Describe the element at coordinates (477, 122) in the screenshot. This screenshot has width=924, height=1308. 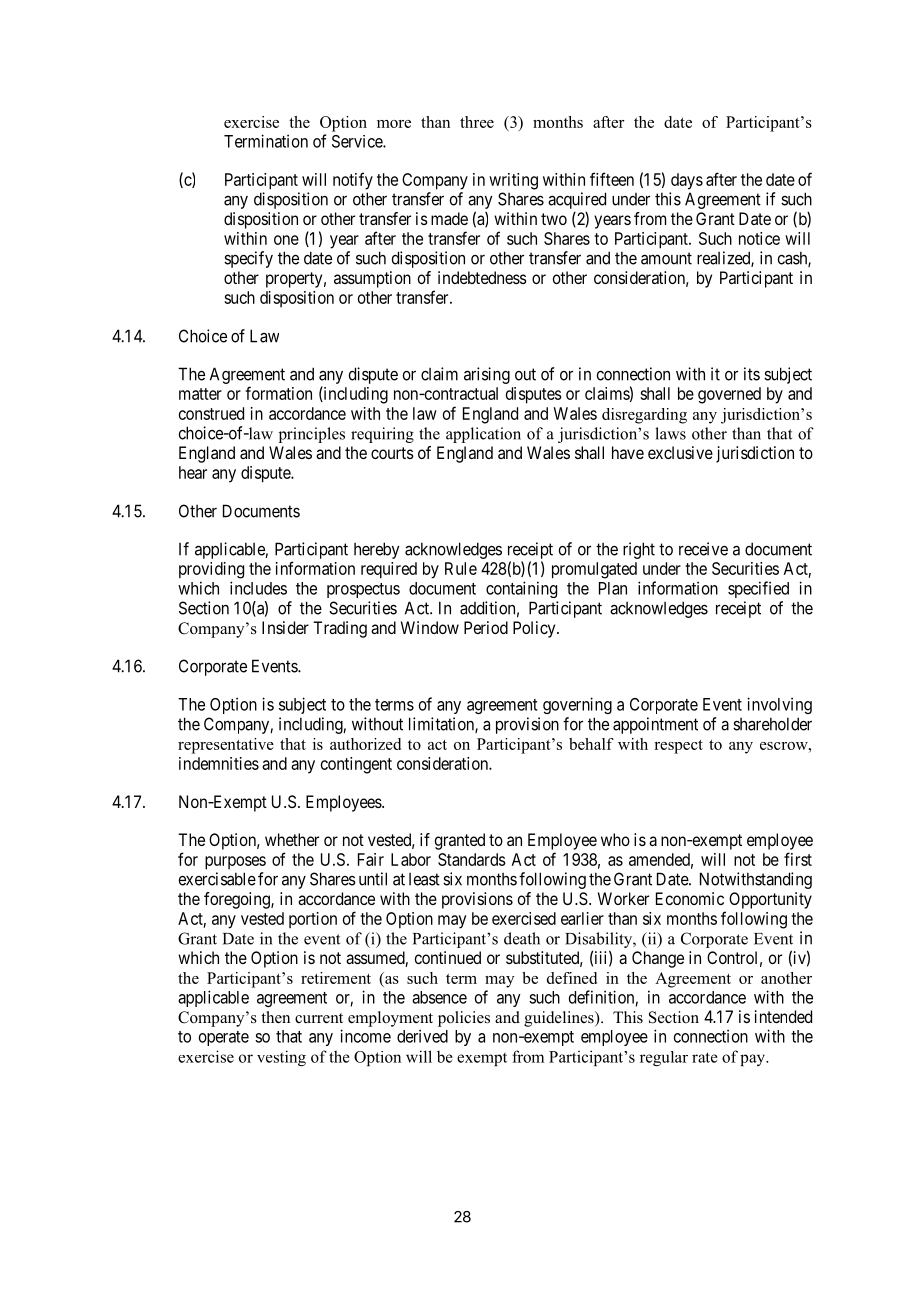
I see `three` at that location.
